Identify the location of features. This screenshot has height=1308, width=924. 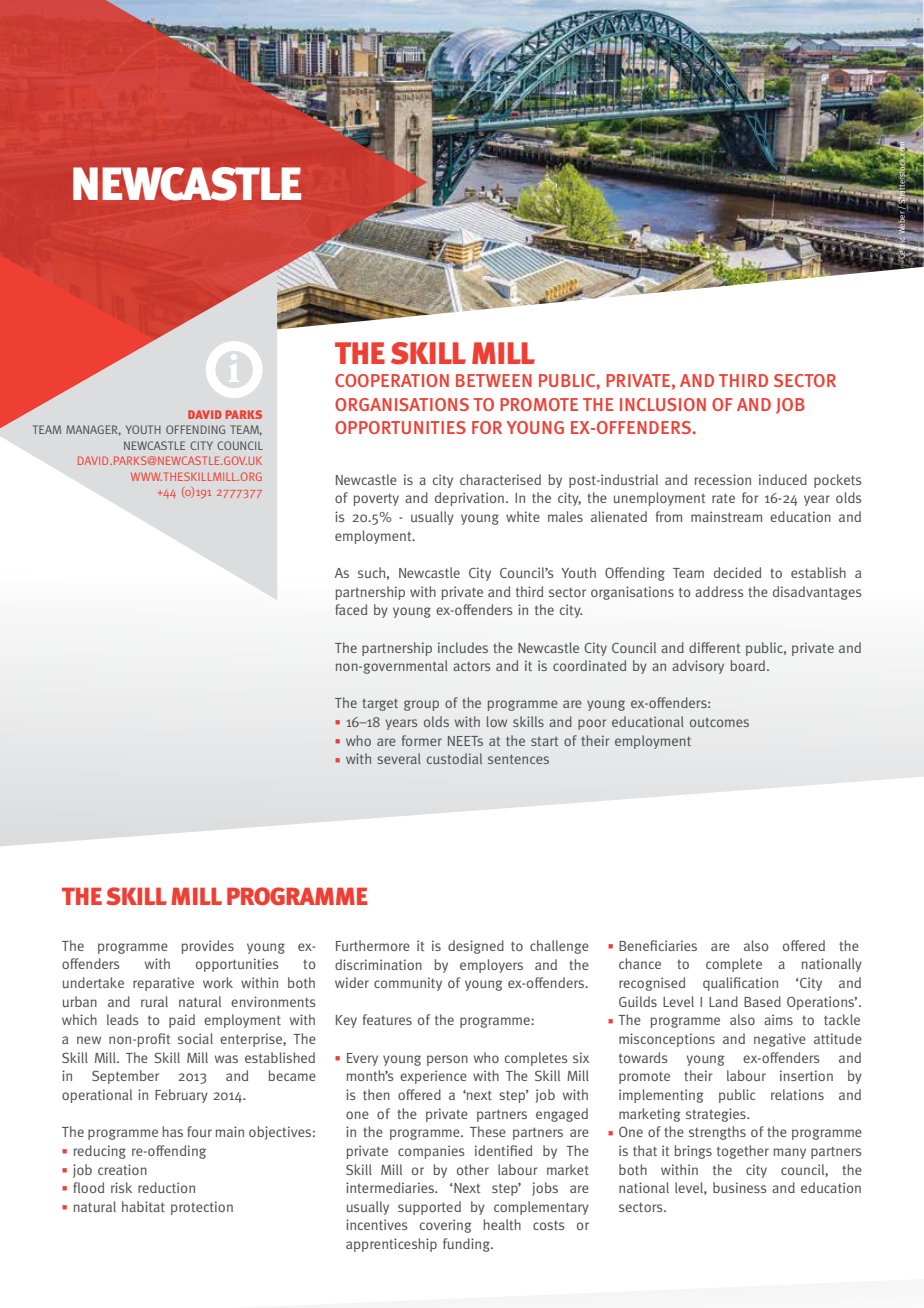
(387, 1019).
